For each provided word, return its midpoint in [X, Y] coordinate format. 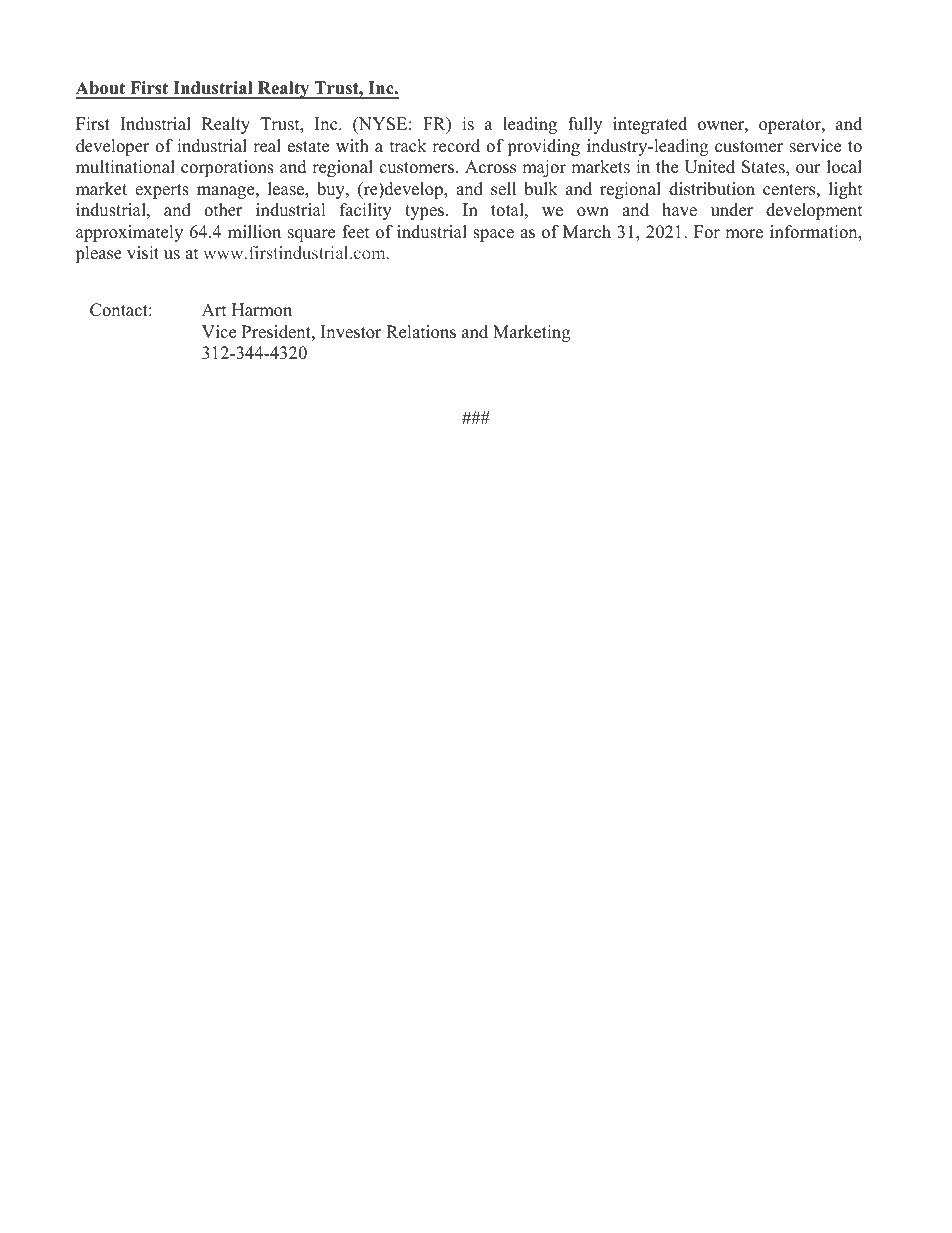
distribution [712, 189]
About [102, 89]
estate [308, 147]
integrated [650, 125]
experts [162, 191]
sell [503, 189]
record [456, 146]
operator [791, 126]
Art [214, 309]
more [744, 234]
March [587, 232]
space [493, 235]
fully [585, 125]
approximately [129, 233]
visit [143, 253]
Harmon [262, 310]
